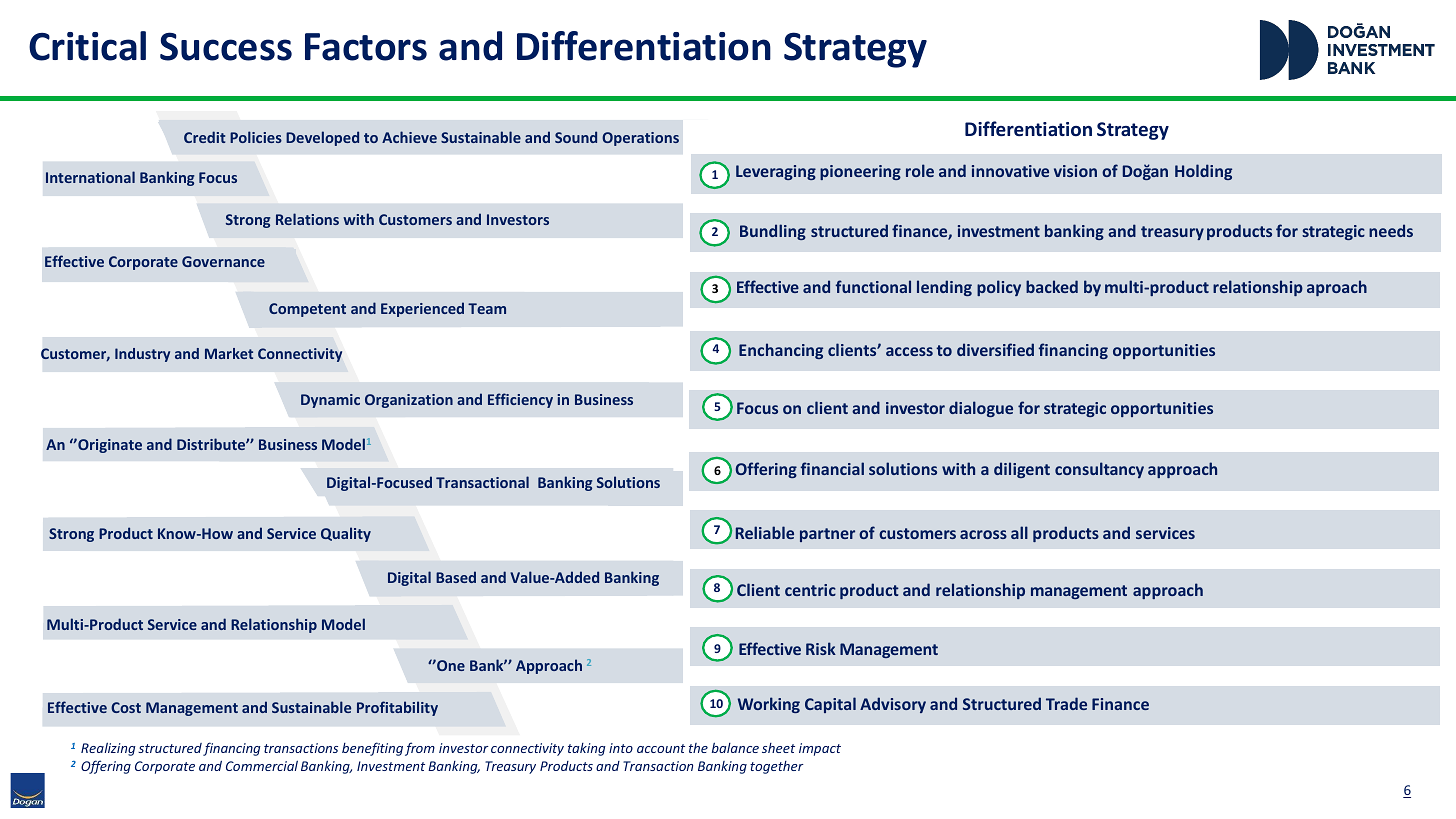 The image size is (1456, 819). I want to click on Holding, so click(1203, 172).
